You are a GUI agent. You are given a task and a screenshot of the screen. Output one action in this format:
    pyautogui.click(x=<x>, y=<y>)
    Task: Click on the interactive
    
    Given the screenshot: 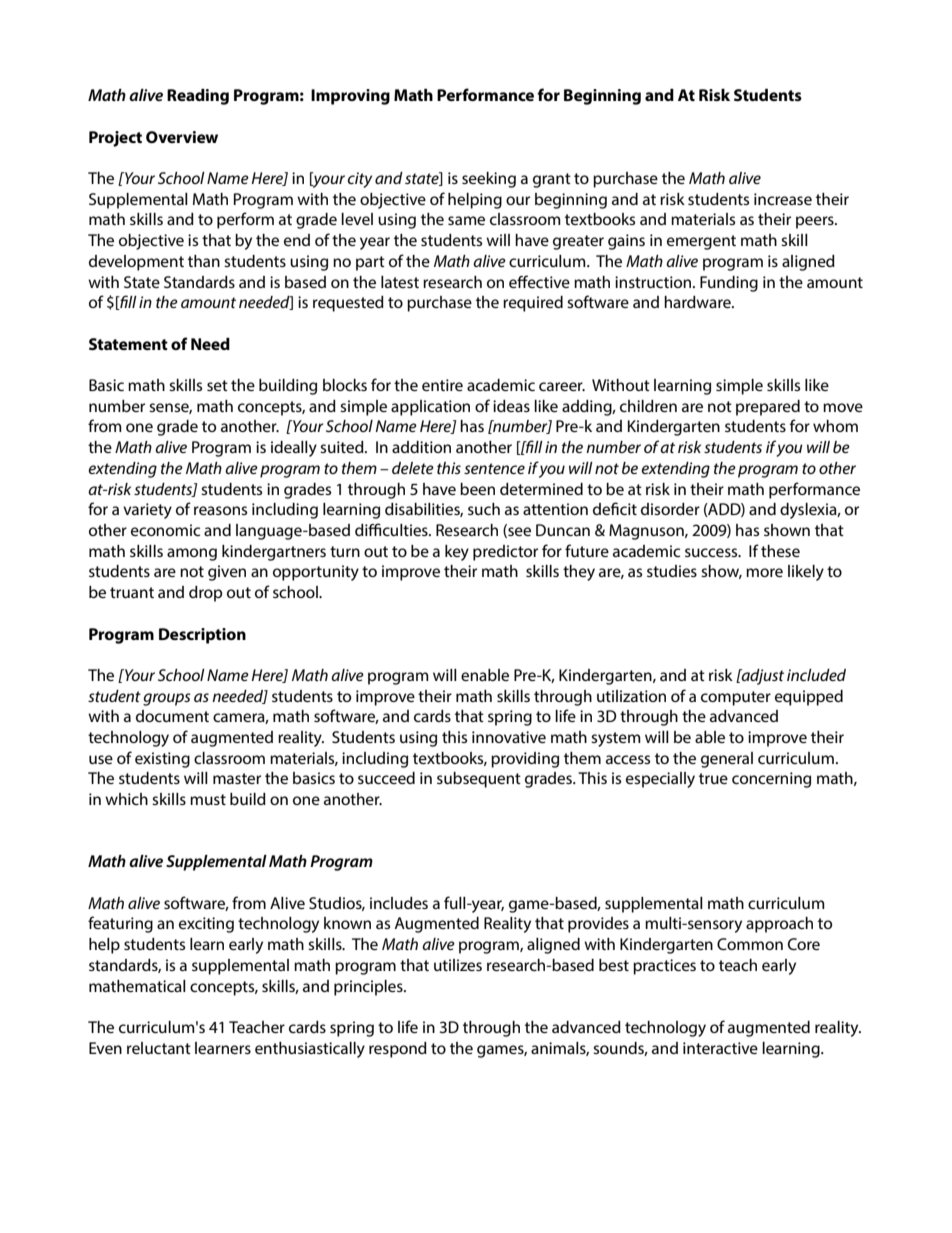 What is the action you would take?
    pyautogui.click(x=720, y=1048)
